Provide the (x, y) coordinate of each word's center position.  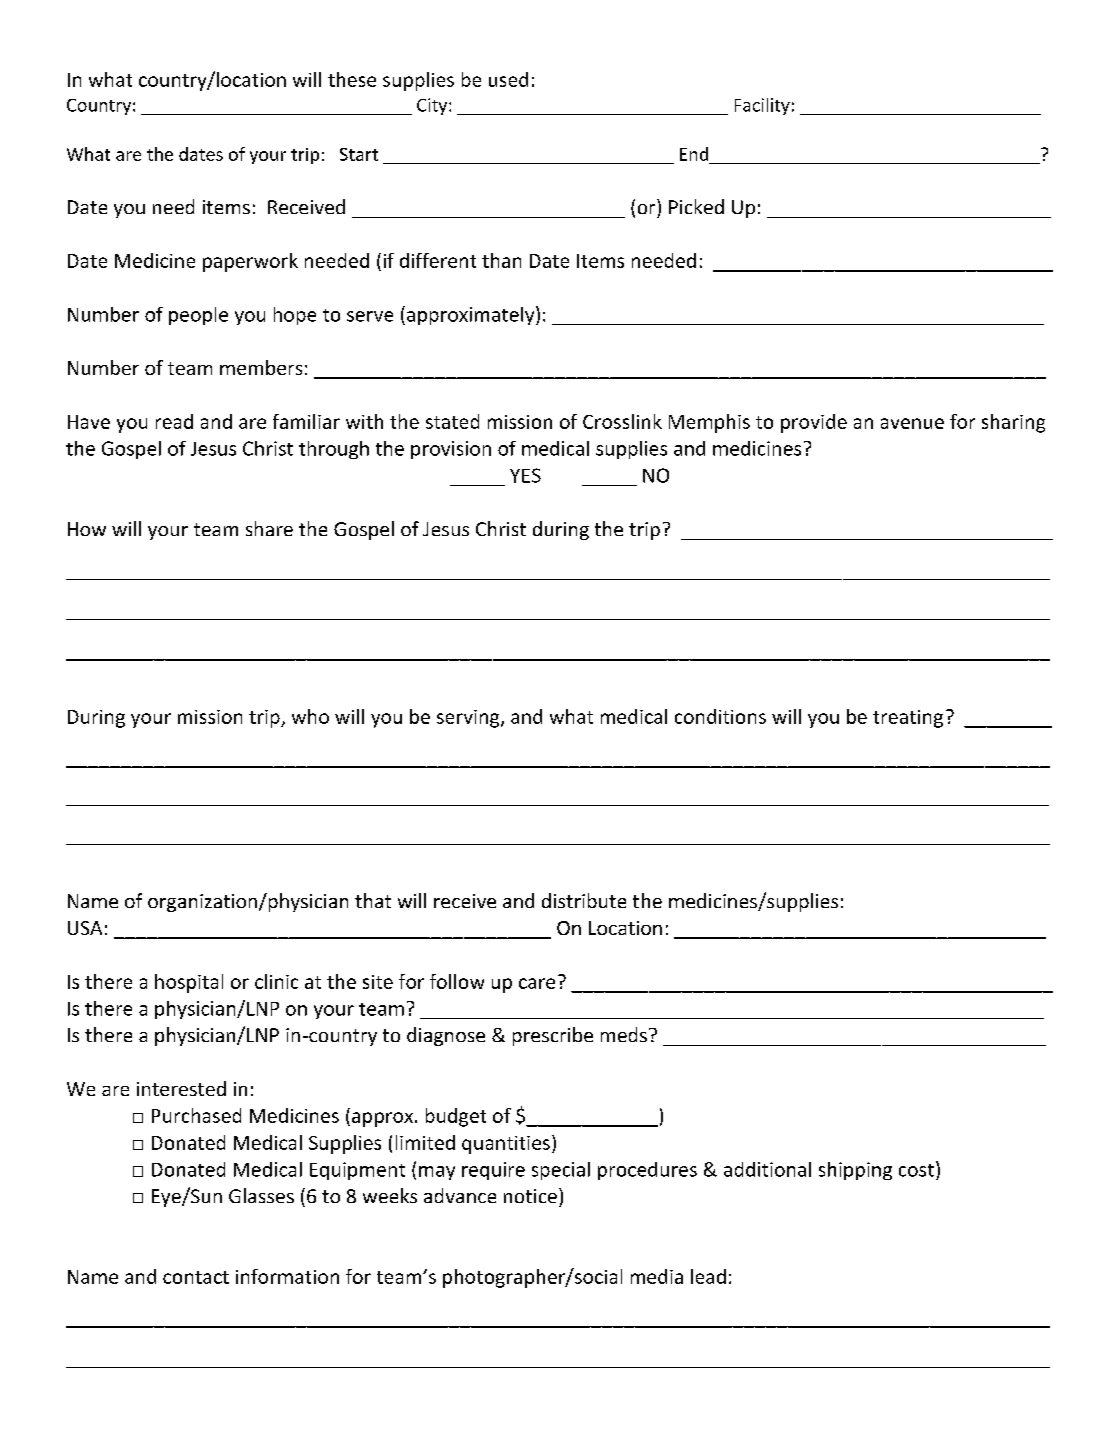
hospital (189, 983)
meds (624, 1034)
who (310, 716)
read (174, 421)
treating (908, 719)
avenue (912, 423)
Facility (762, 106)
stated (452, 421)
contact (196, 1277)
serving (469, 719)
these (352, 79)
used (508, 79)
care (537, 983)
